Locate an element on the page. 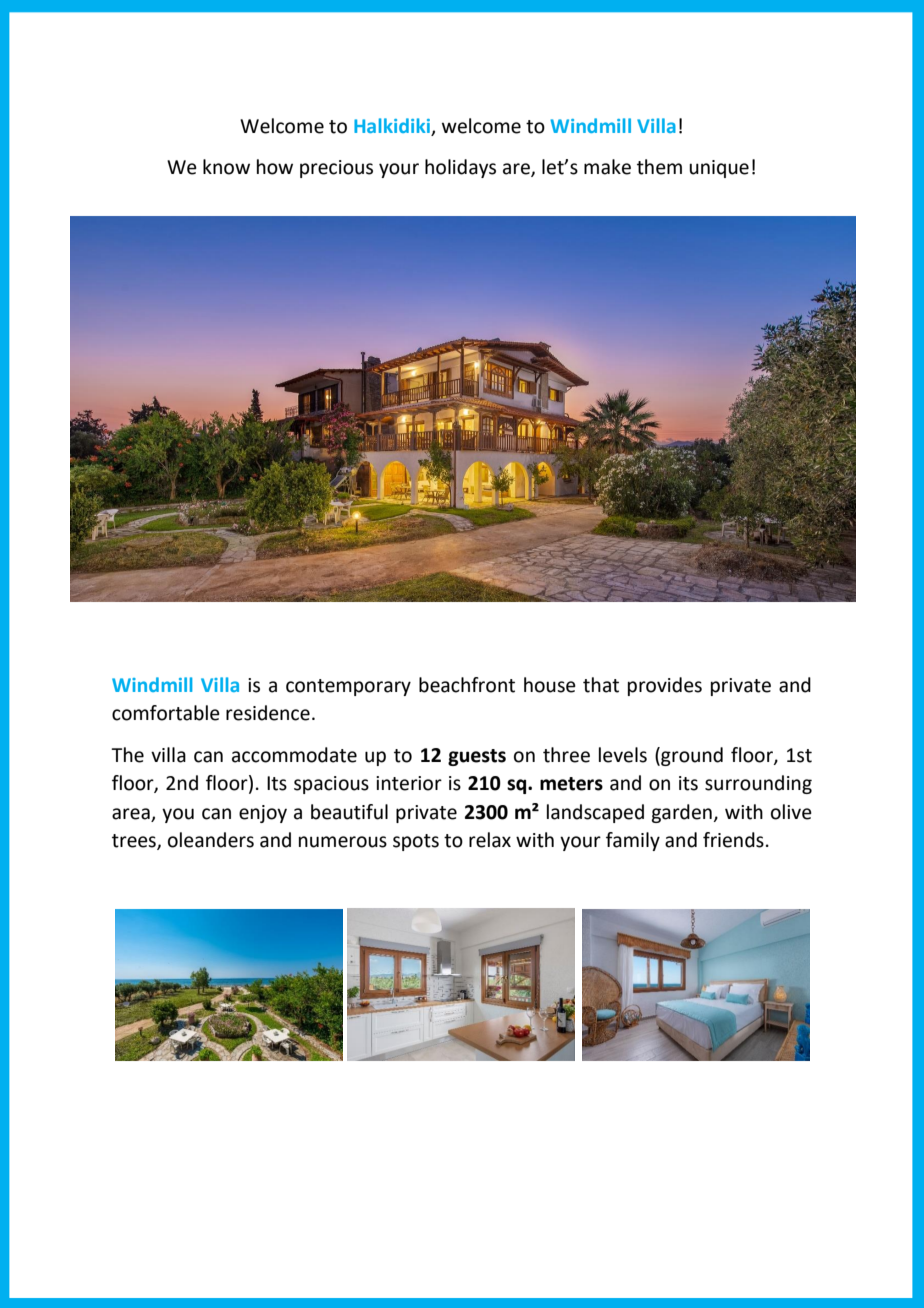  them is located at coordinates (659, 167).
